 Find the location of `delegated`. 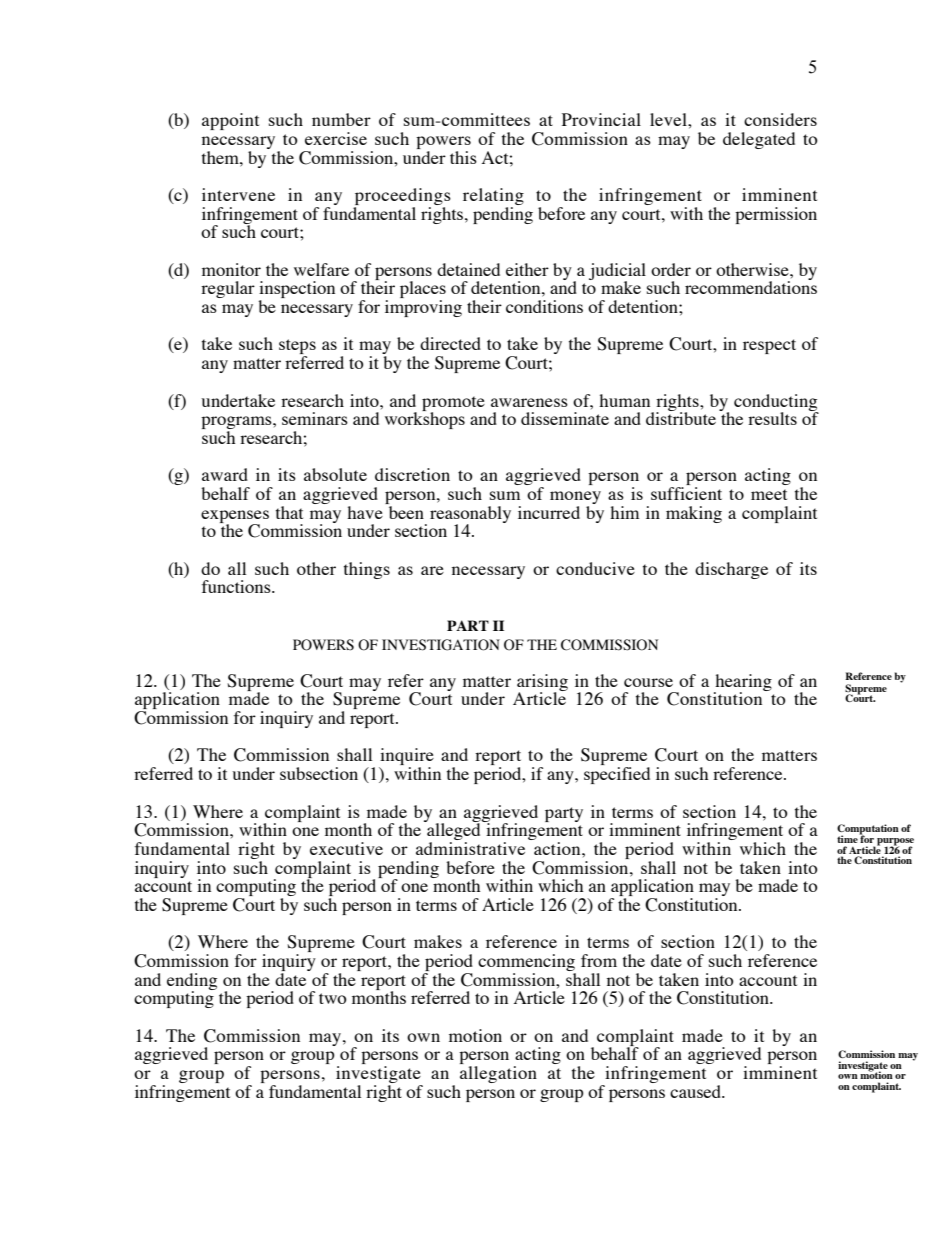

delegated is located at coordinates (759, 140).
